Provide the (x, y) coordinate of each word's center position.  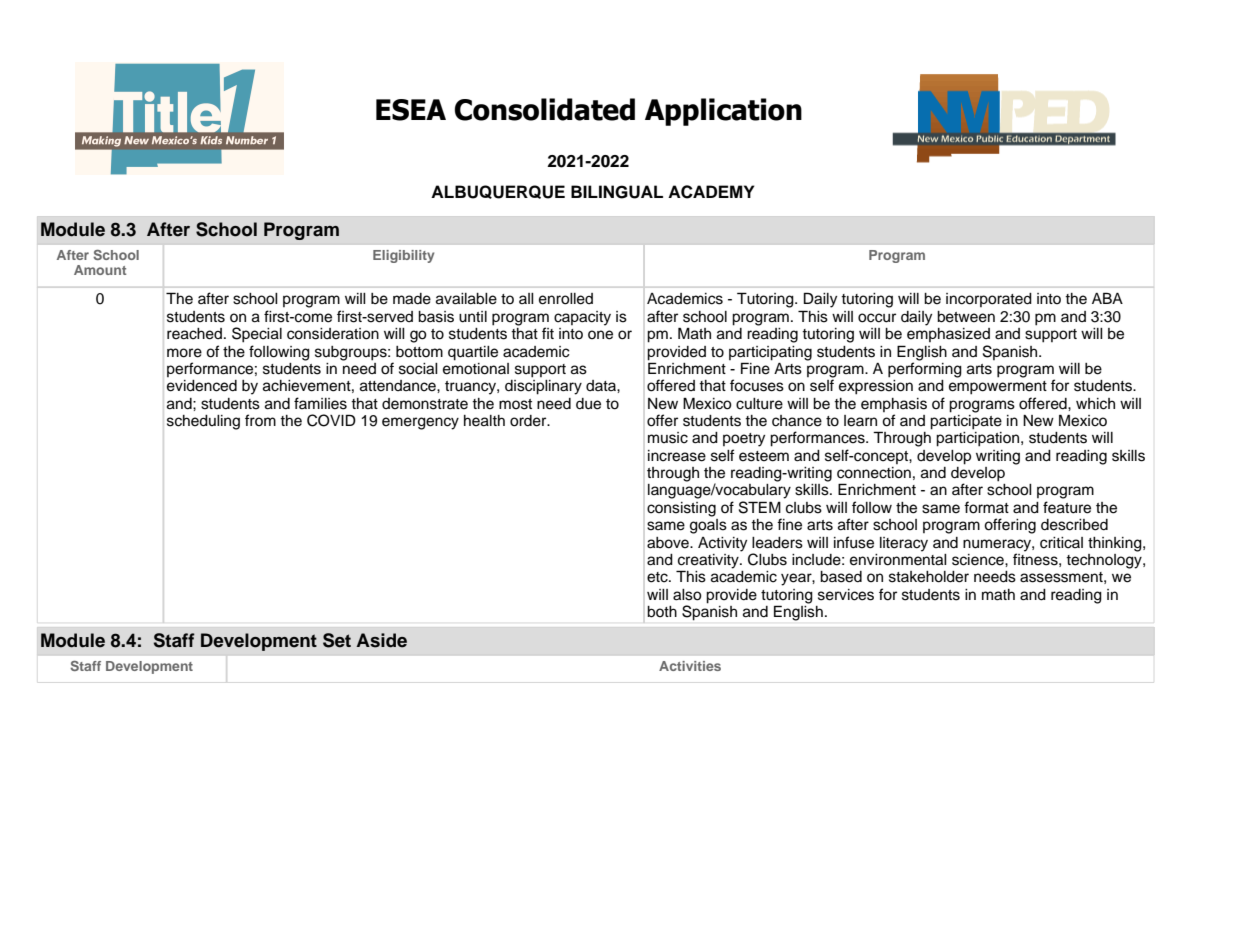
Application (723, 112)
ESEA (411, 110)
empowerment (998, 388)
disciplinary (543, 387)
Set (337, 640)
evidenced (202, 386)
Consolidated (544, 109)
